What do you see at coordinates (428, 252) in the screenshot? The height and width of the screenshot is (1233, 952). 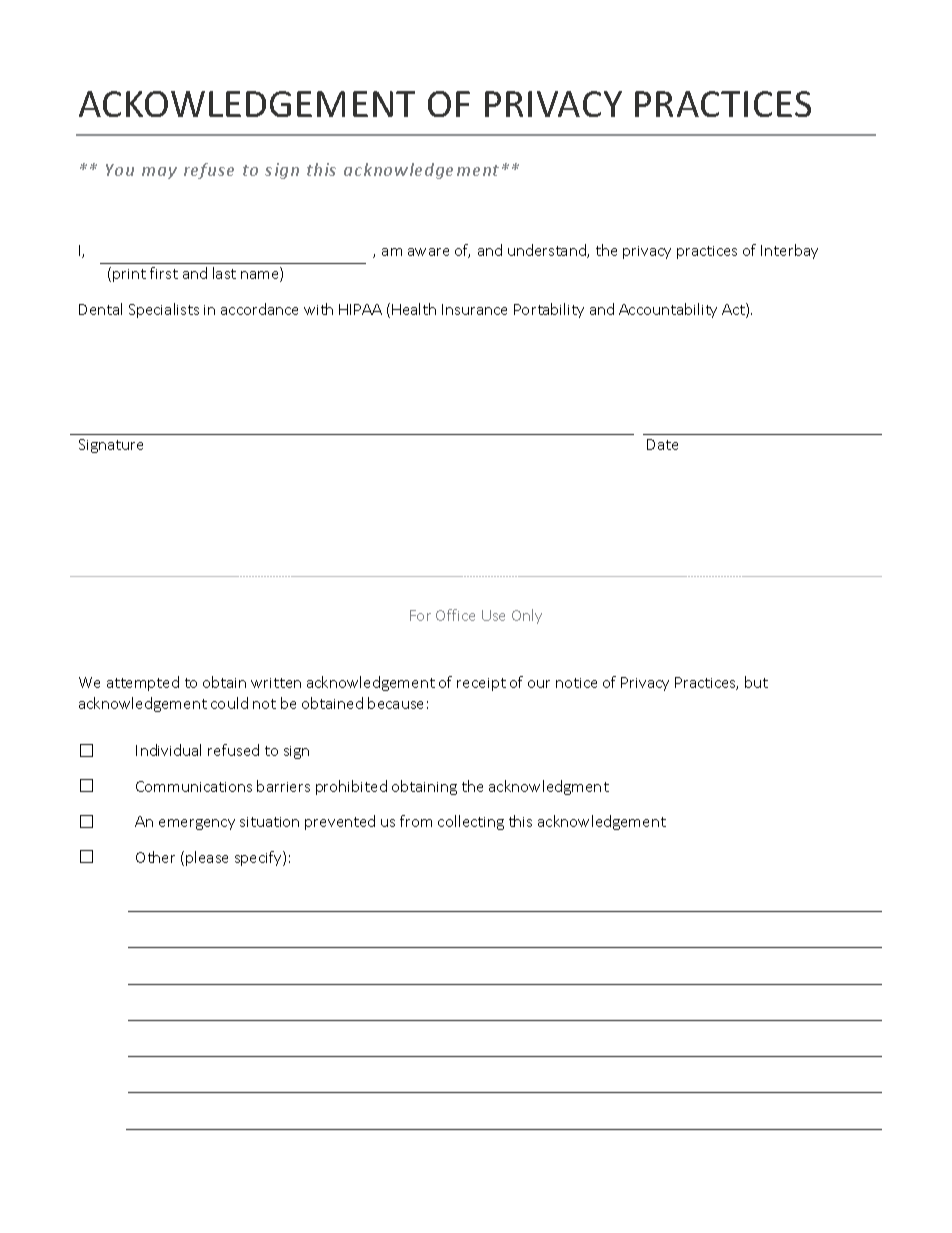 I see `aware` at bounding box center [428, 252].
